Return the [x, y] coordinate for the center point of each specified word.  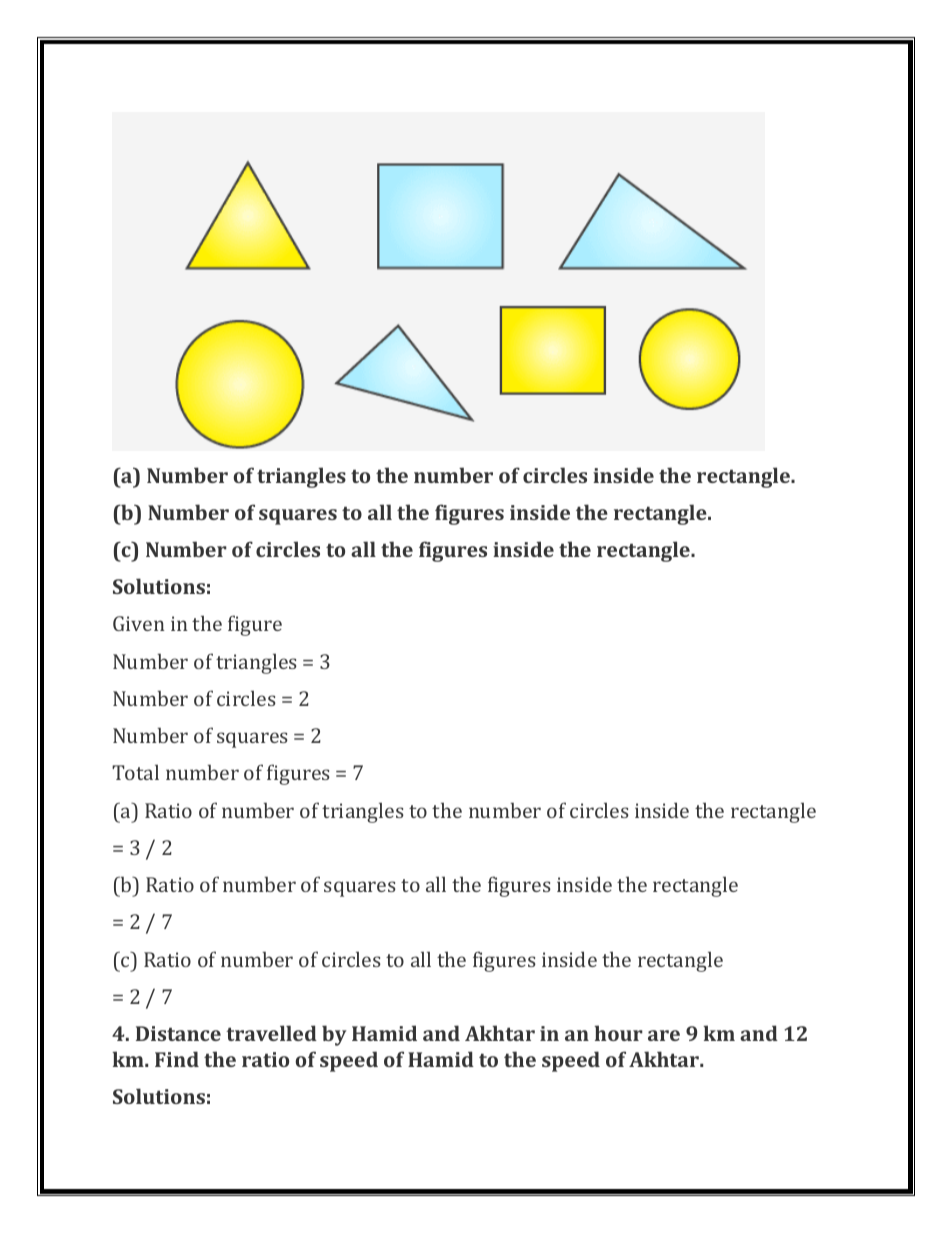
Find [177, 1059]
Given [139, 623]
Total [135, 772]
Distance [178, 1033]
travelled [271, 1033]
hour [619, 1033]
